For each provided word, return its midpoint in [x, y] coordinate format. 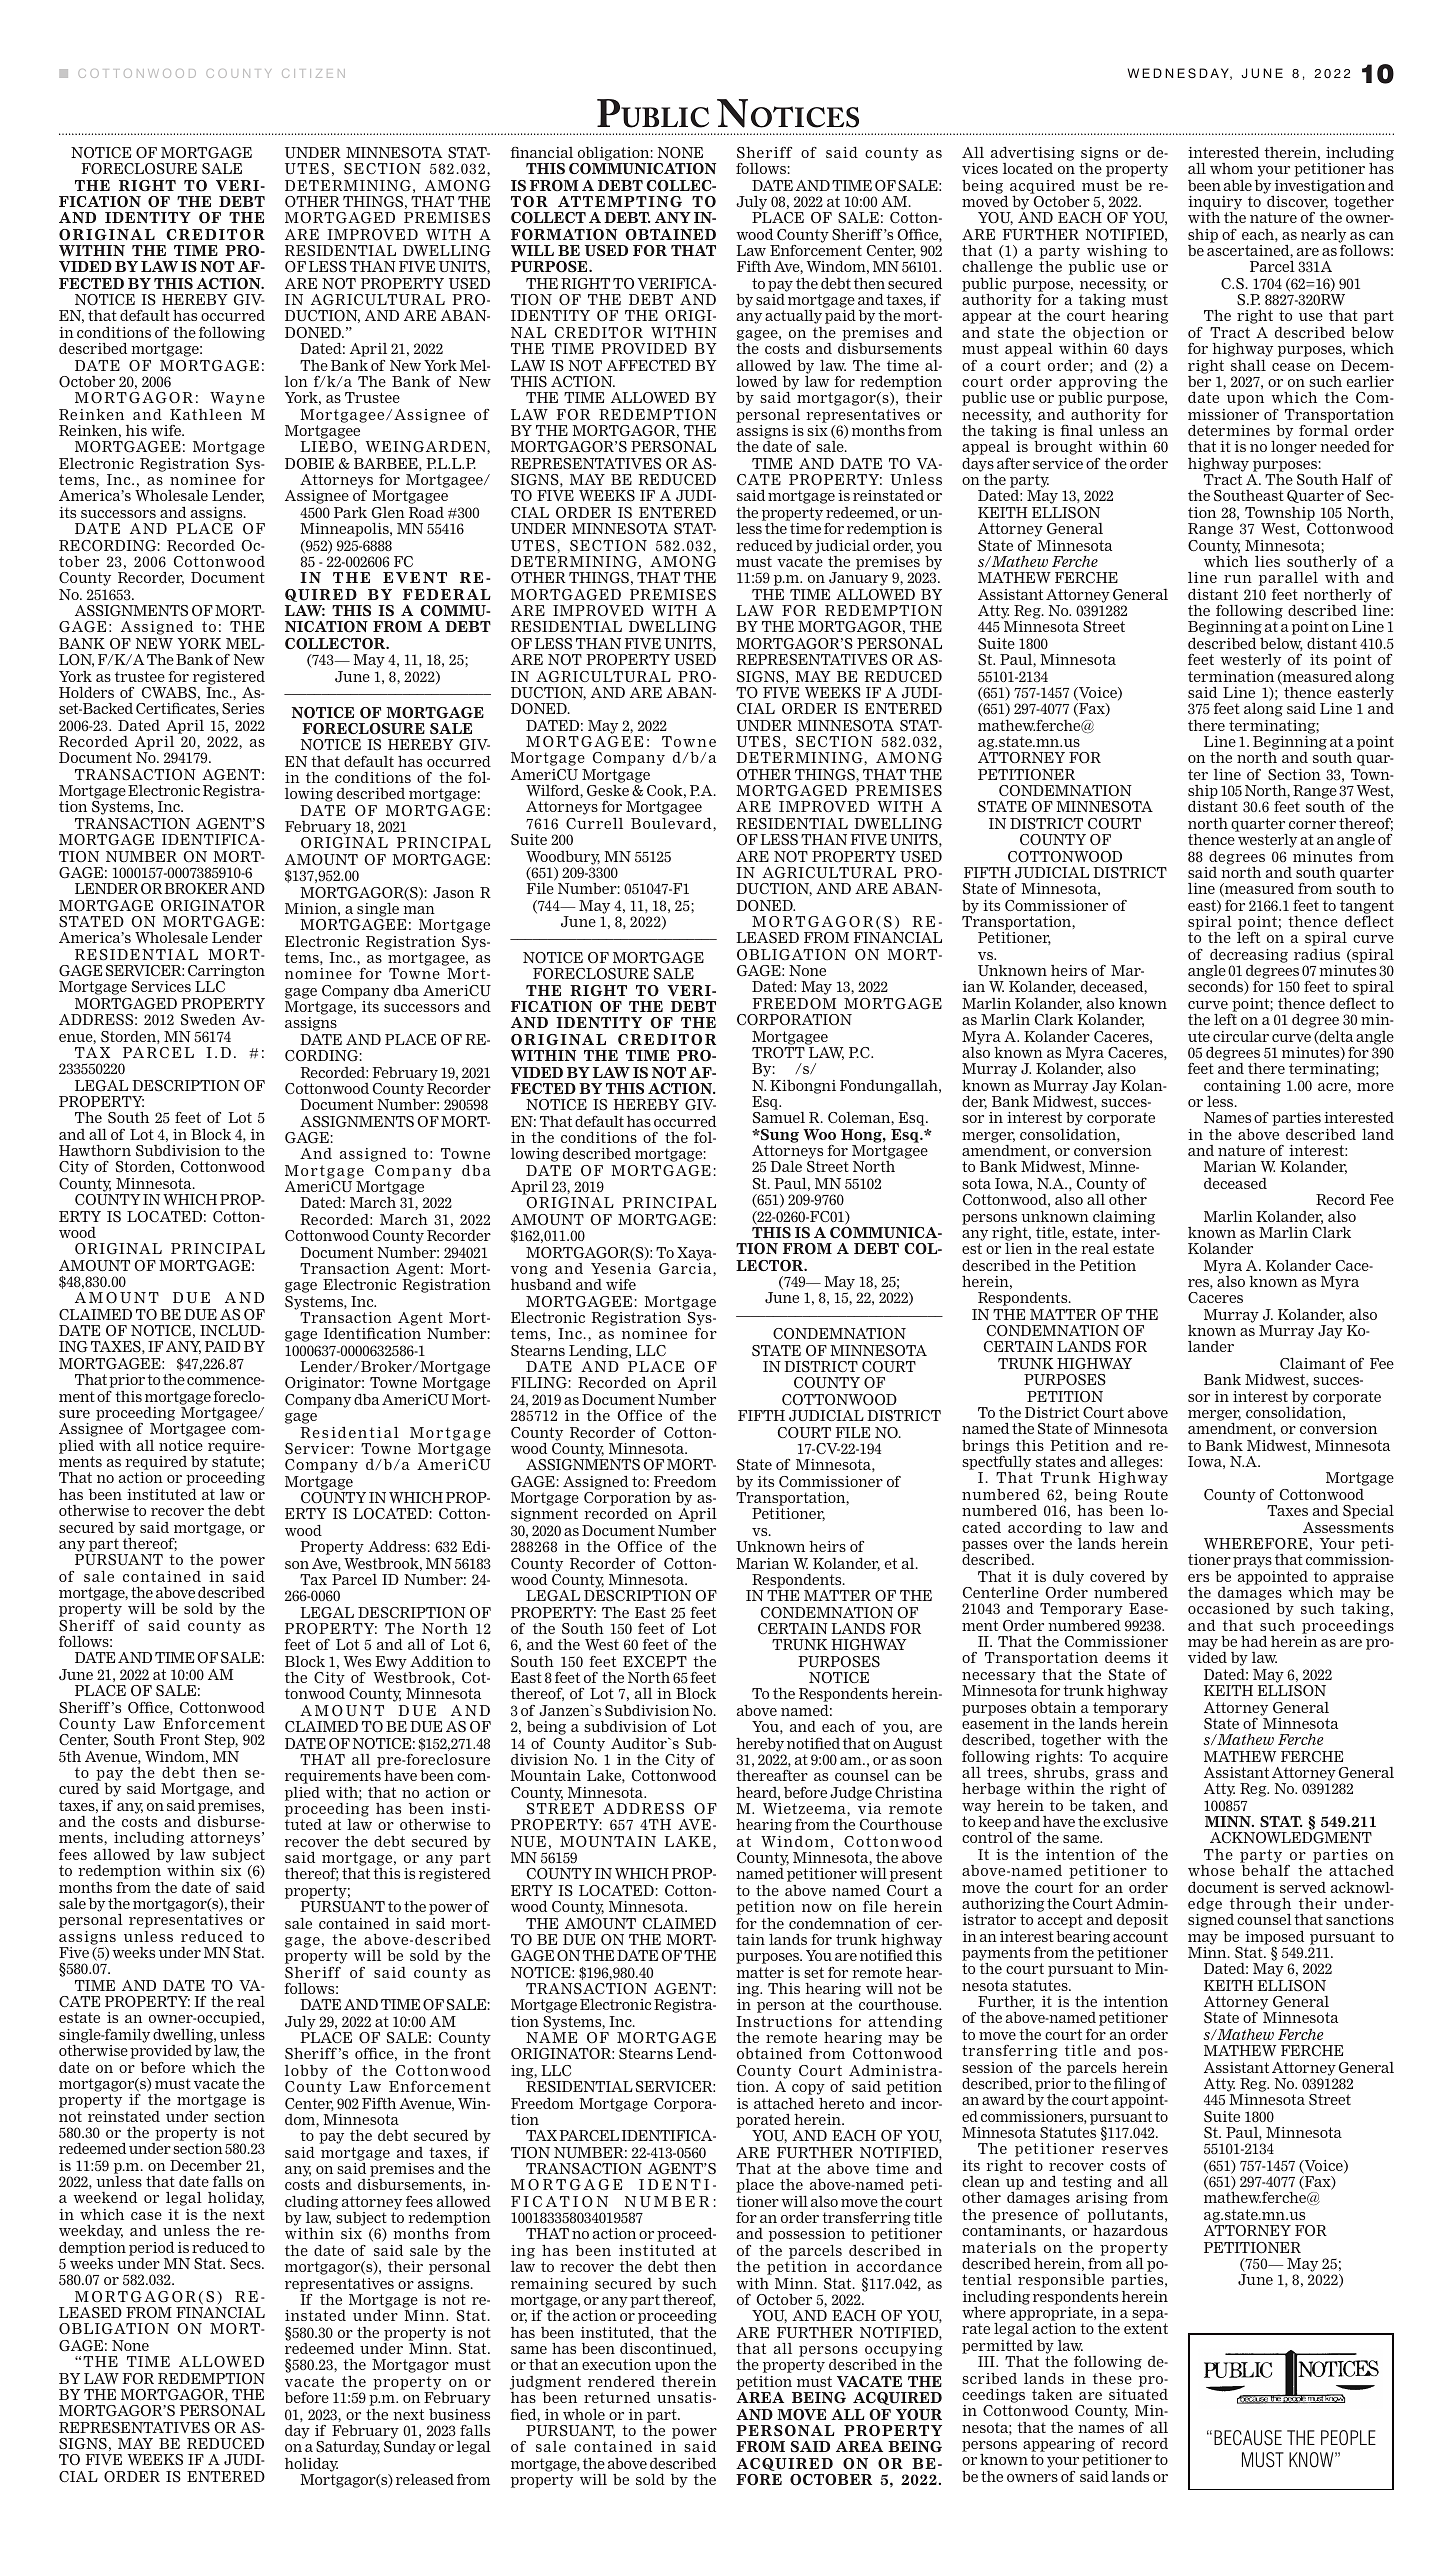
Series [243, 709]
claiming [1124, 1217]
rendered [621, 2381]
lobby [306, 2072]
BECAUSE [1248, 2438]
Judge [851, 1793]
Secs [246, 2264]
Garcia [686, 1269]
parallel [1288, 578]
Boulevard [672, 823]
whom [1231, 168]
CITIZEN [313, 73]
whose [1211, 1870]
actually [793, 316]
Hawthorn [95, 1150]
